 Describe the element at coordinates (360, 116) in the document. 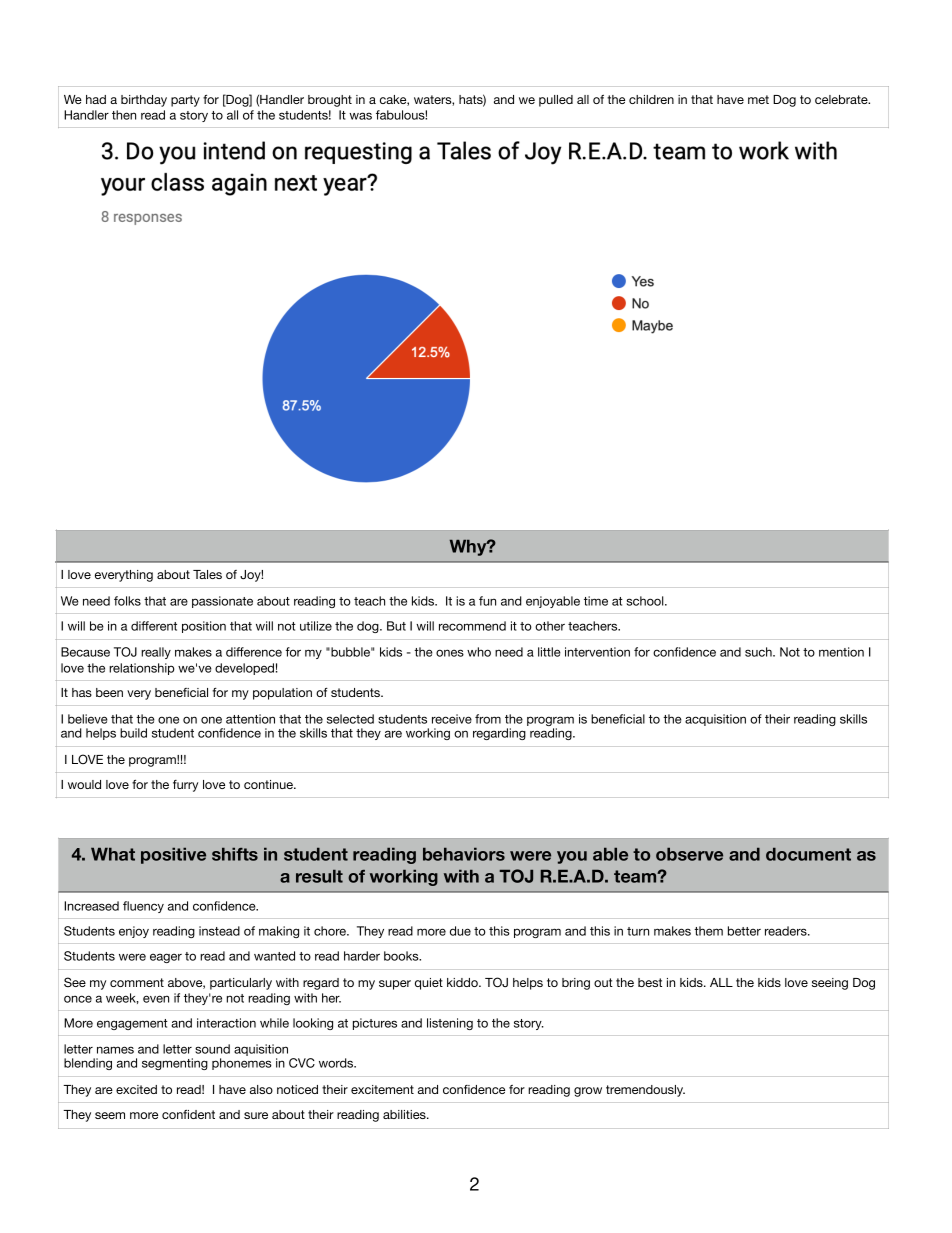

I see `was` at that location.
